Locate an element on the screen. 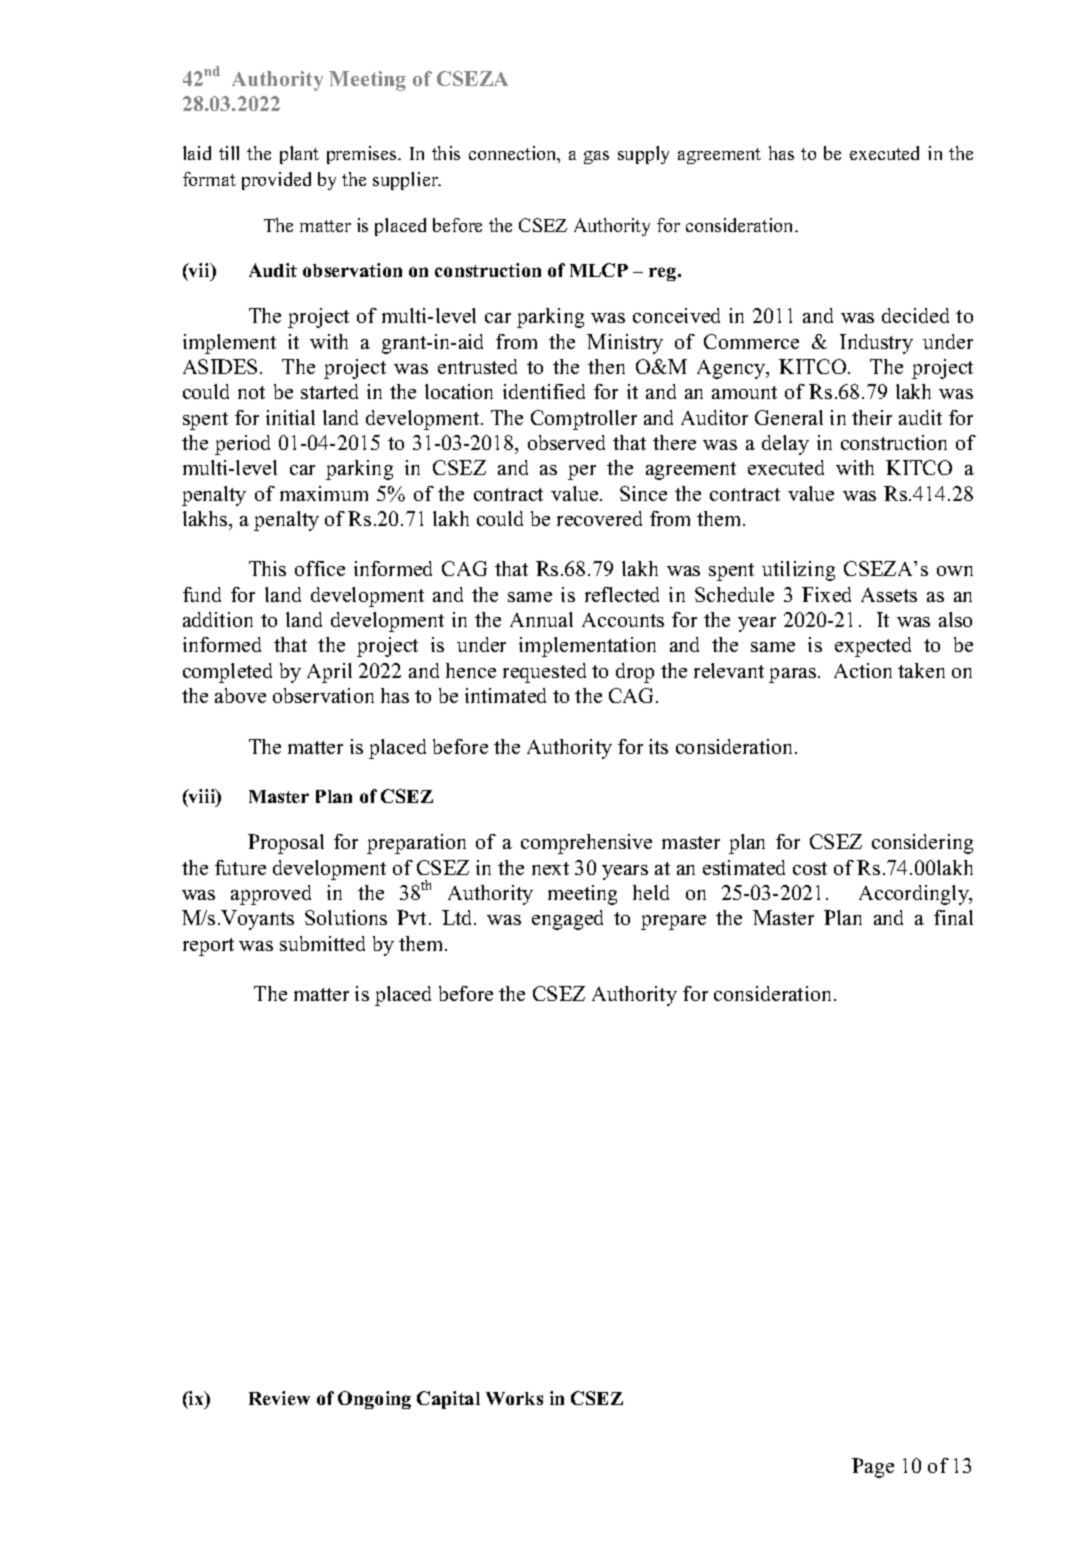 The image size is (1092, 1545). Review is located at coordinates (279, 1398).
